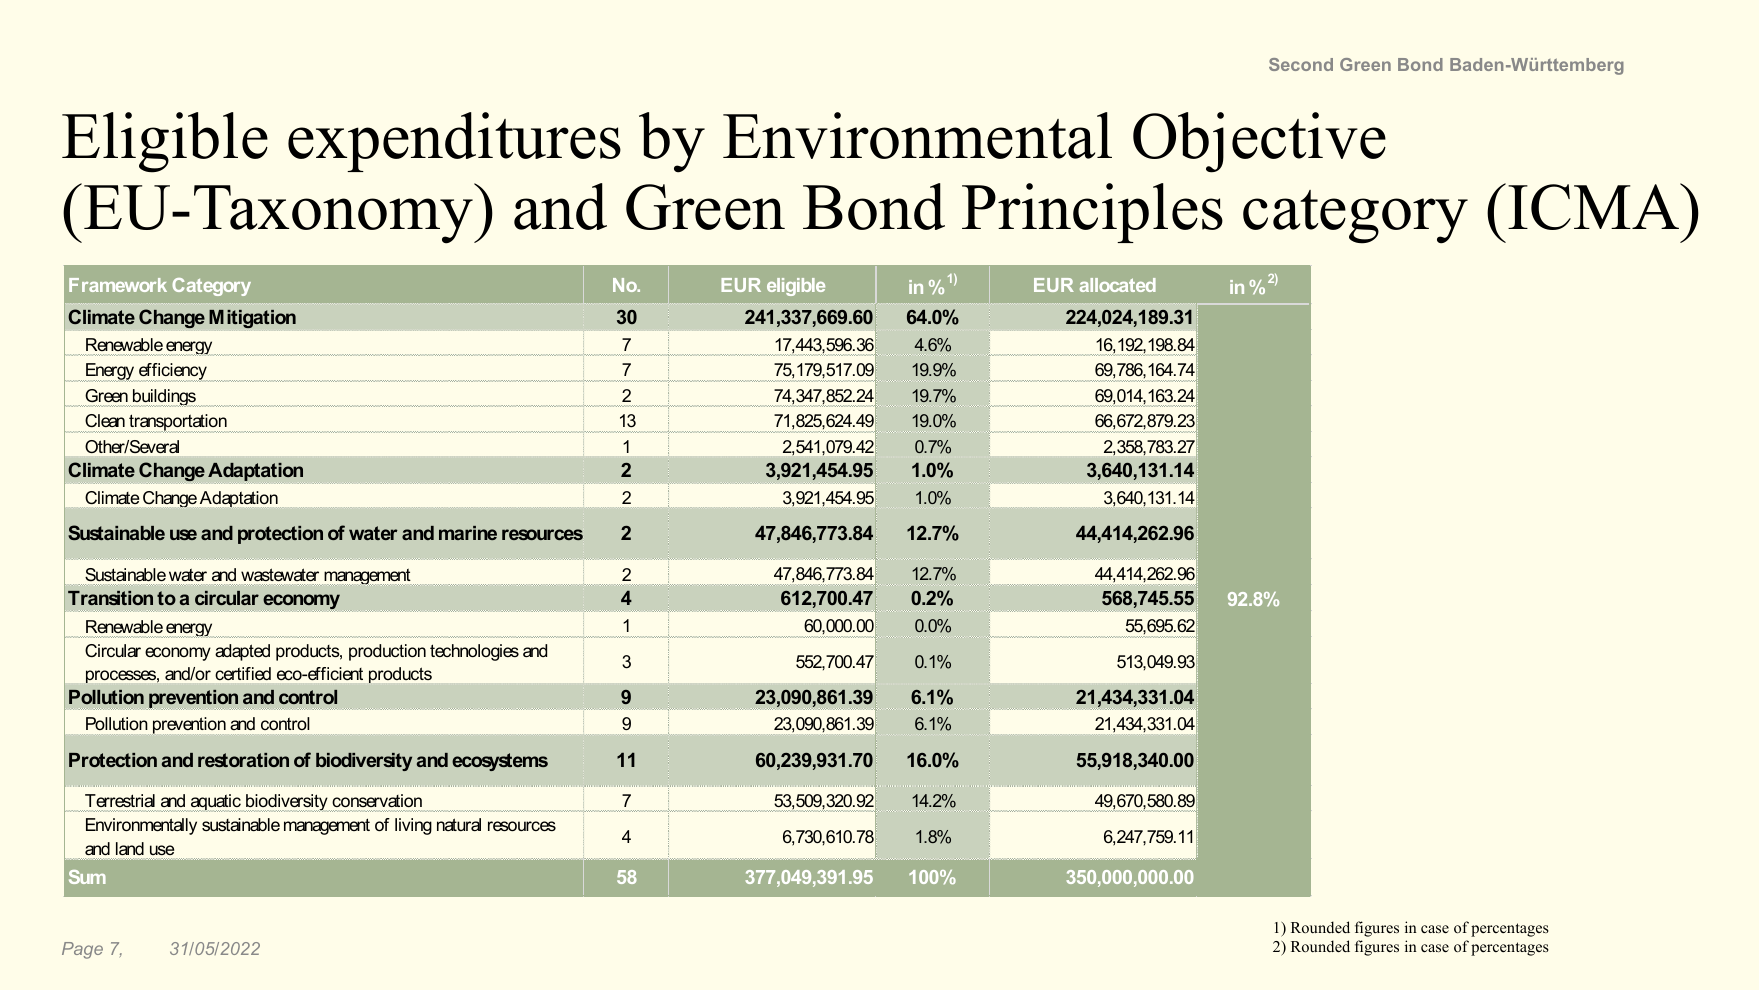  Describe the element at coordinates (178, 423) in the screenshot. I see `transportation` at that location.
